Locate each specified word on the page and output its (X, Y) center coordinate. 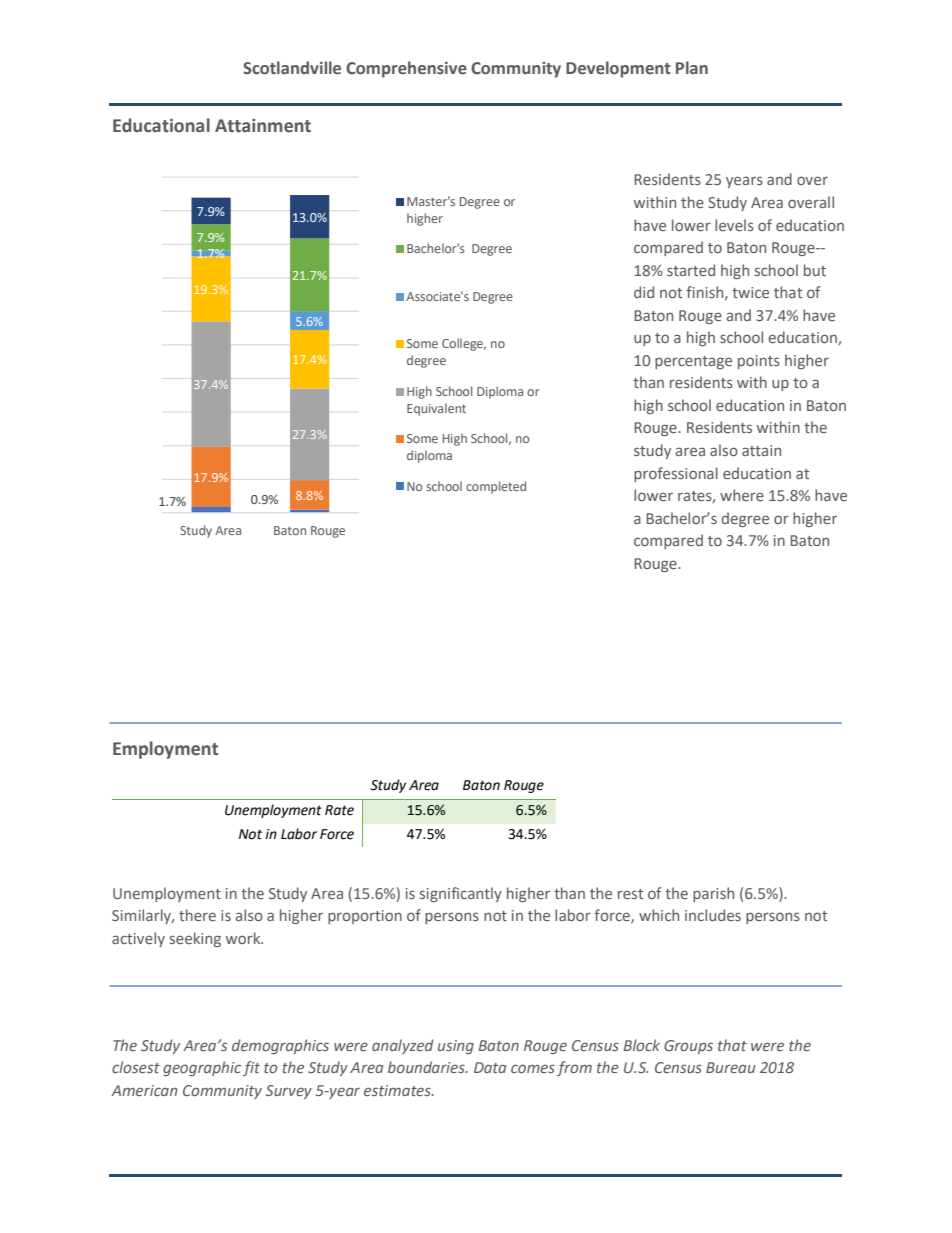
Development (618, 69)
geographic (202, 1068)
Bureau (731, 1067)
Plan (692, 67)
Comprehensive (406, 69)
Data (490, 1067)
